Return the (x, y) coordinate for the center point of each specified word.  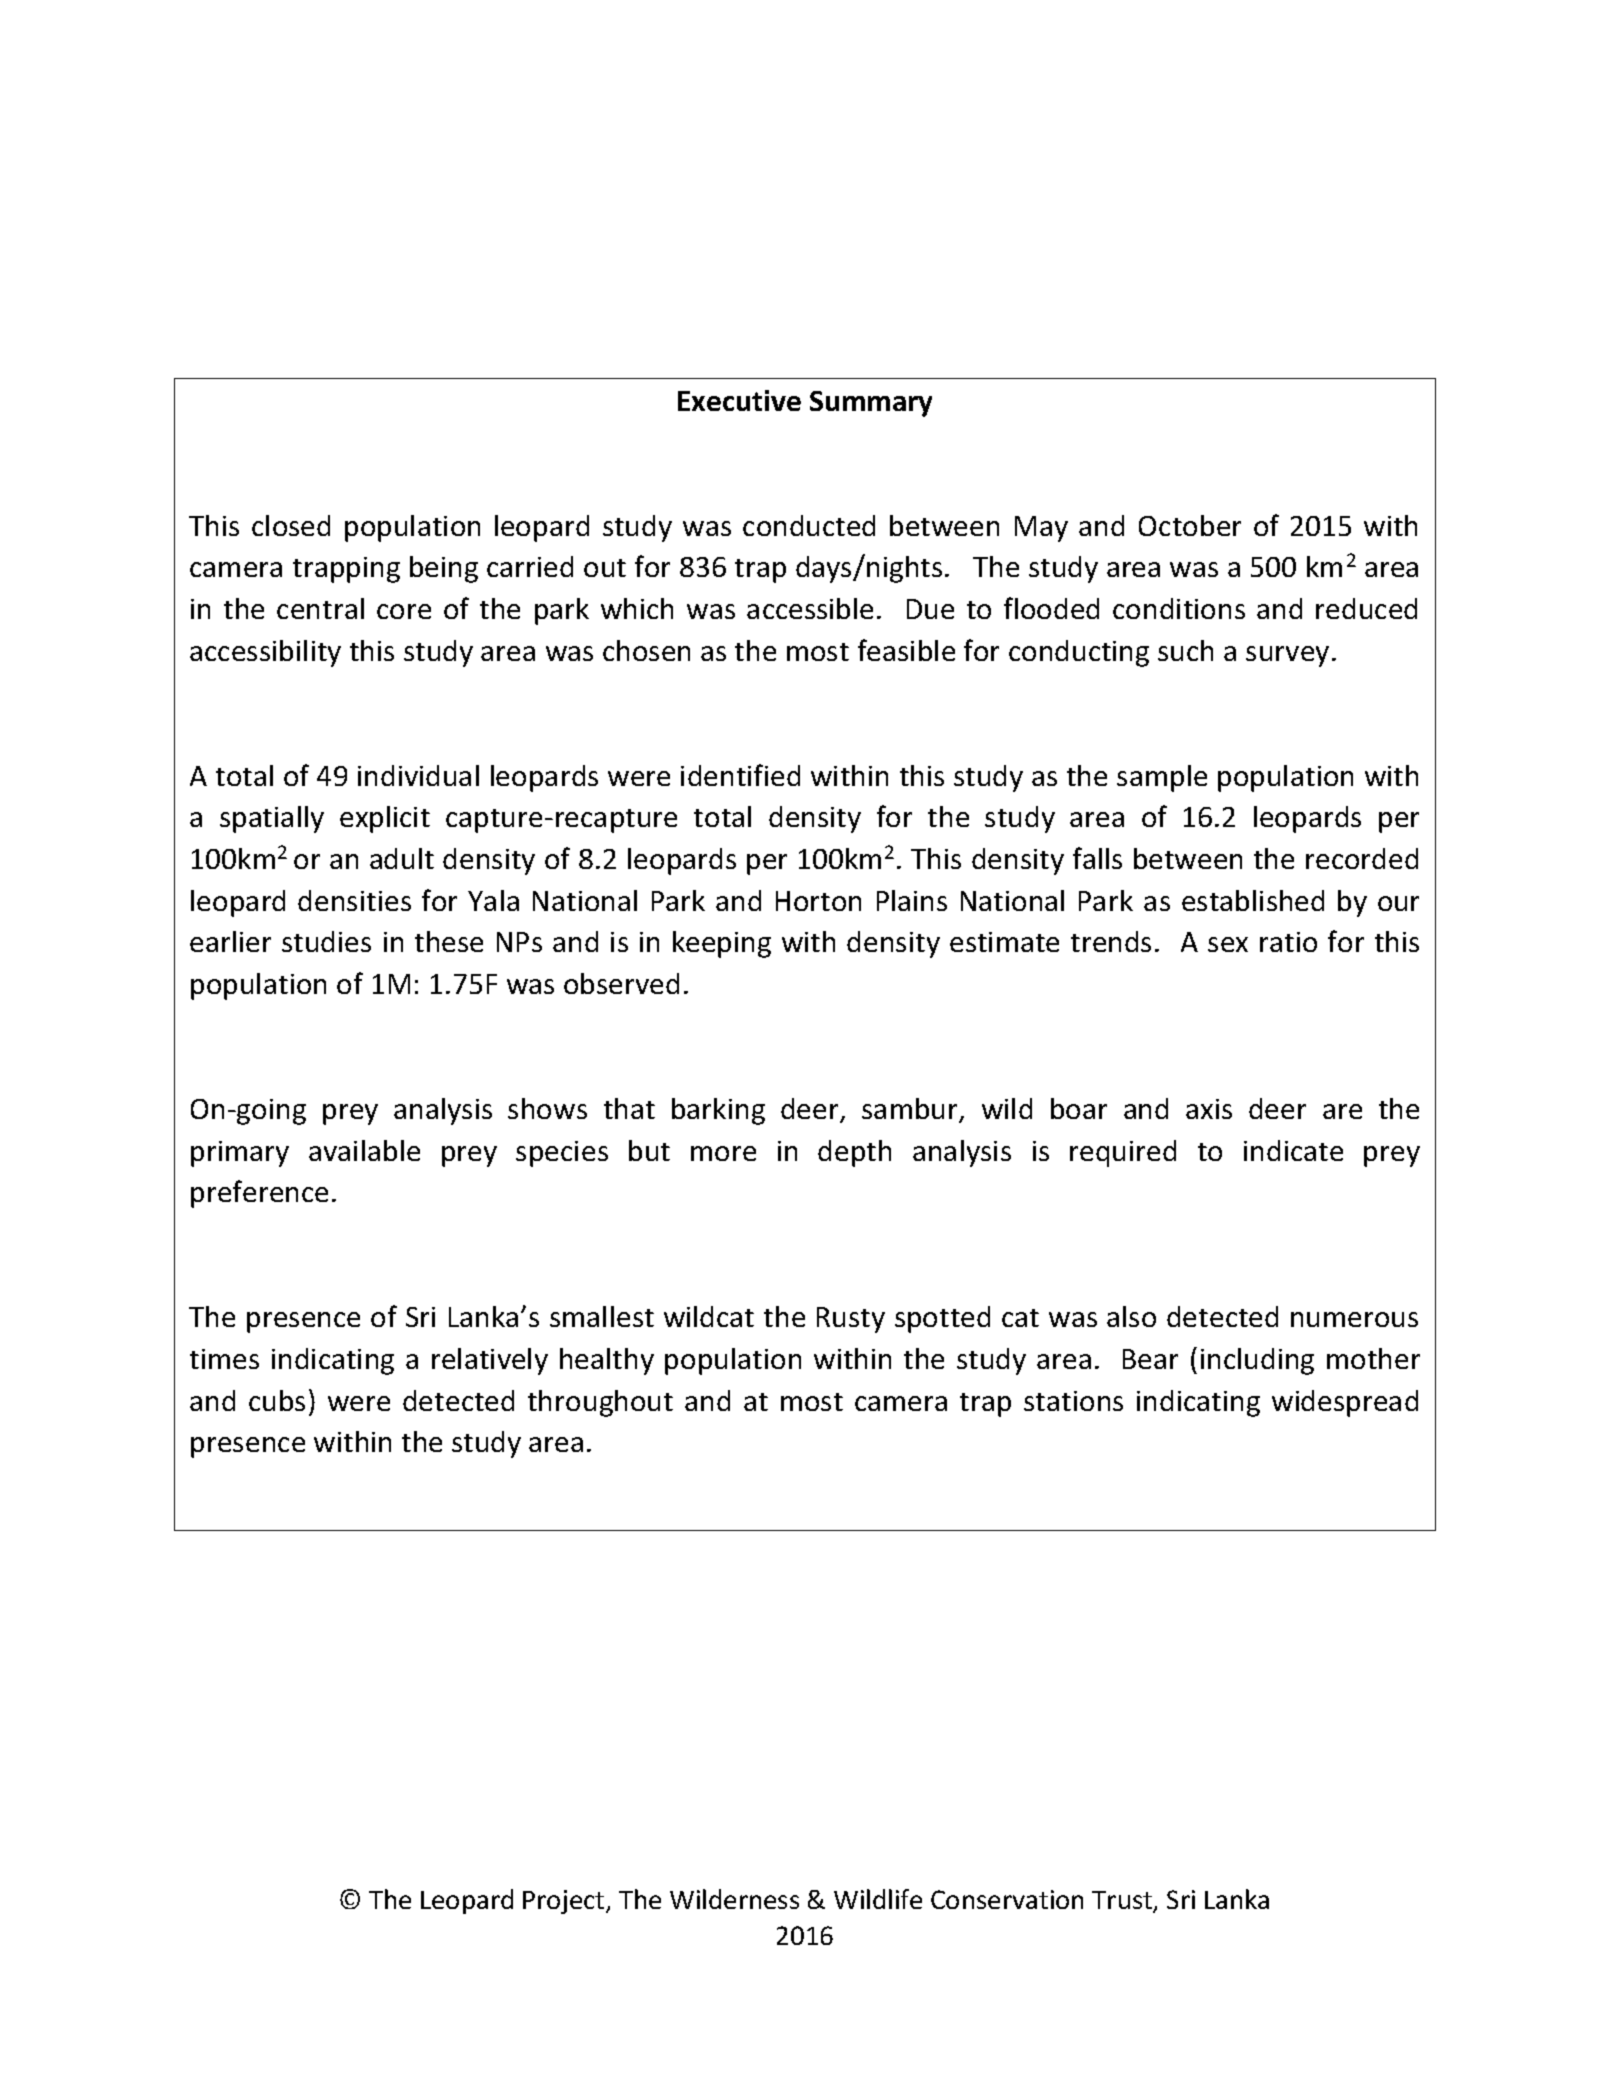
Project (565, 1902)
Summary (871, 404)
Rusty (851, 1320)
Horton (818, 901)
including (1257, 1361)
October (1190, 525)
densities (354, 900)
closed (291, 525)
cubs (277, 1400)
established (1253, 900)
